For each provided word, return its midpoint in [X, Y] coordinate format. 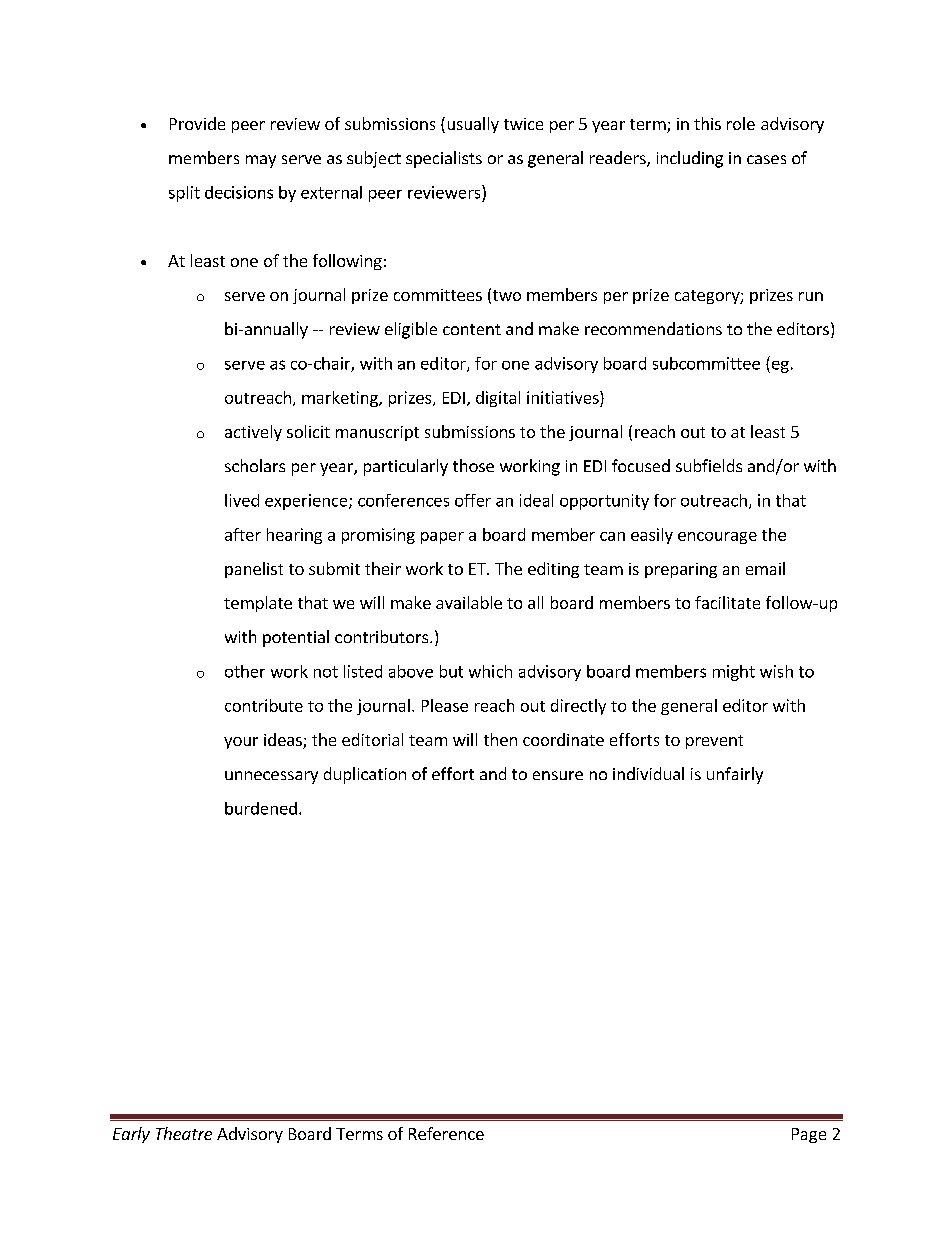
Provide [197, 123]
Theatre [184, 1133]
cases [766, 159]
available [469, 602]
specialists [444, 159]
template [258, 604]
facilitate [727, 602]
